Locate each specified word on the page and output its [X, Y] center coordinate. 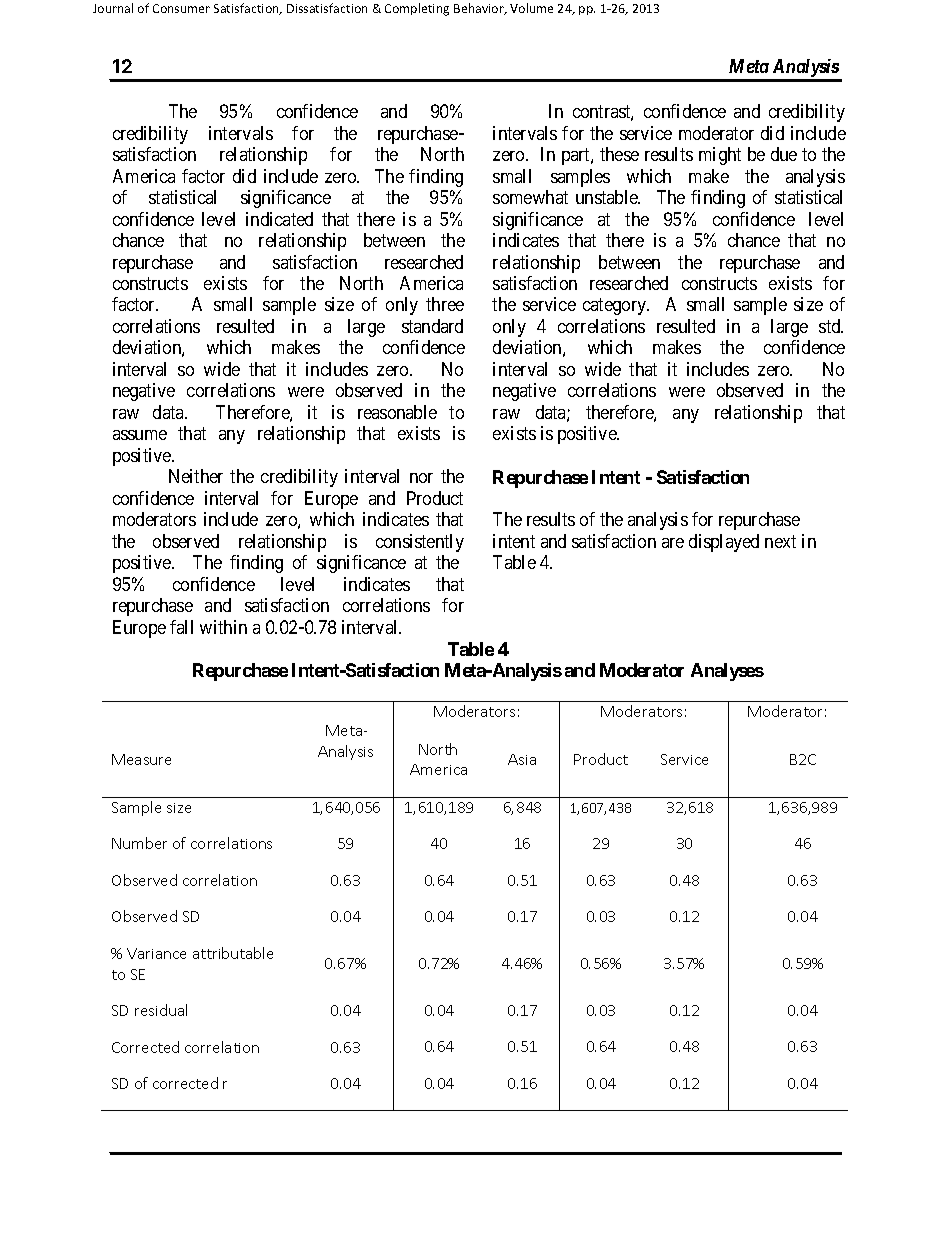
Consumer [181, 8]
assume [140, 435]
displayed [724, 543]
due [784, 154]
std [831, 326]
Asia [522, 759]
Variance [156, 953]
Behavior [480, 9]
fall [181, 627]
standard [432, 326]
